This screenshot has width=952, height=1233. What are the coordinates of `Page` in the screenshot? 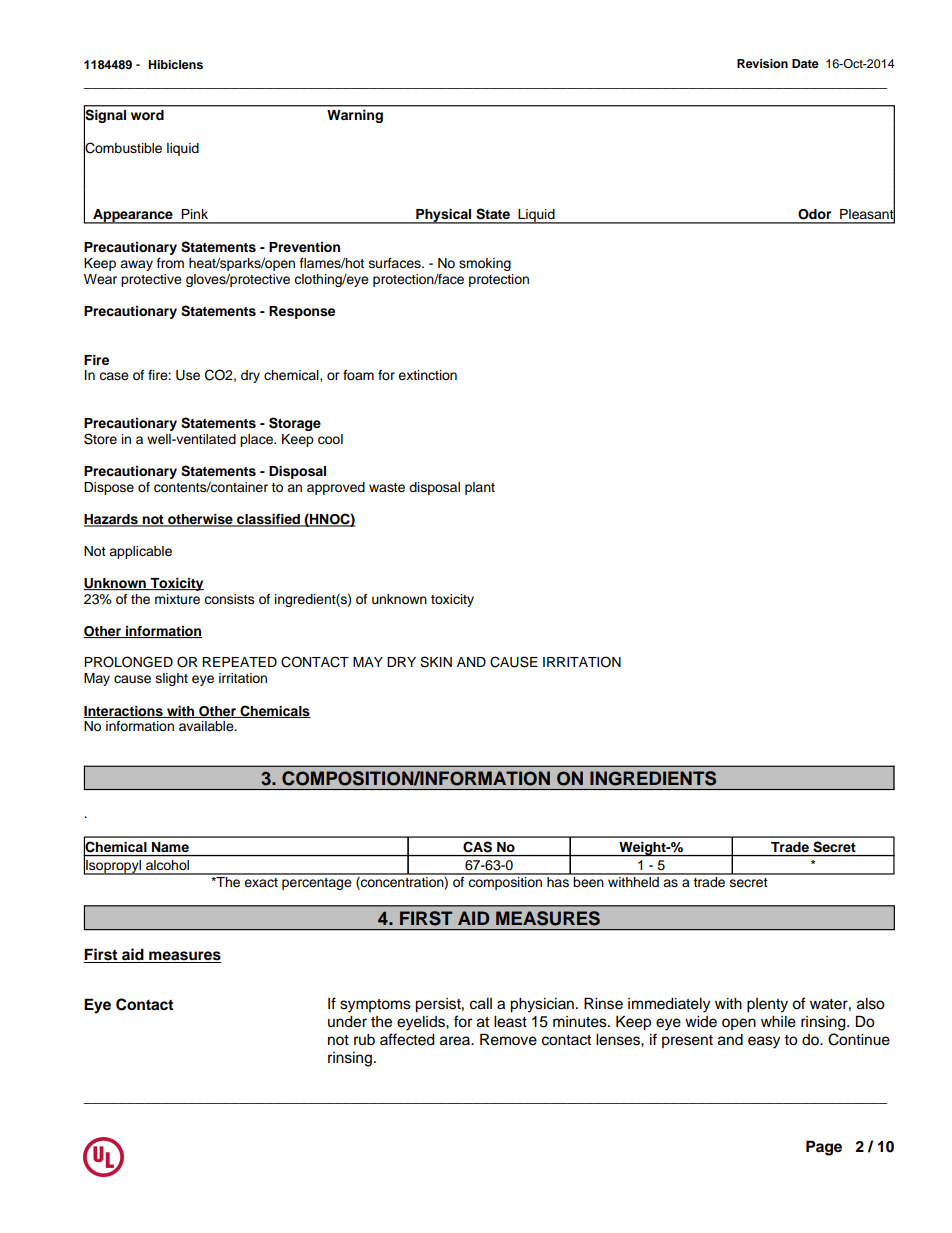 It's located at (824, 1148).
